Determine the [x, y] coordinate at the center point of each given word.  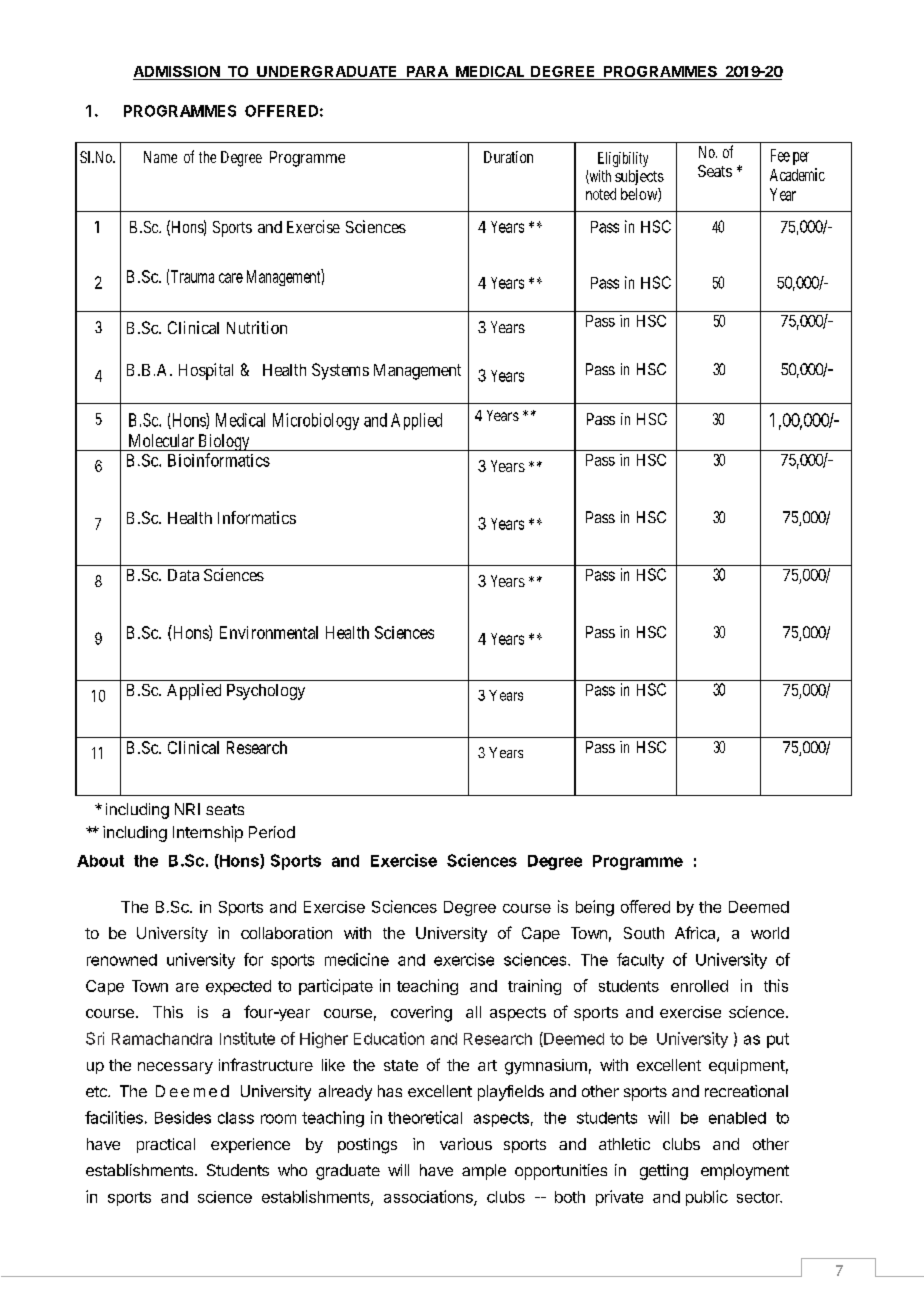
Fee [780, 155]
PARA [427, 73]
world [770, 933]
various [466, 1144]
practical [166, 1145]
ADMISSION [177, 73]
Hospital [206, 371]
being [595, 908]
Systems [340, 371]
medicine [357, 959]
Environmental [269, 632]
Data [183, 575]
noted [601, 194]
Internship [208, 834]
